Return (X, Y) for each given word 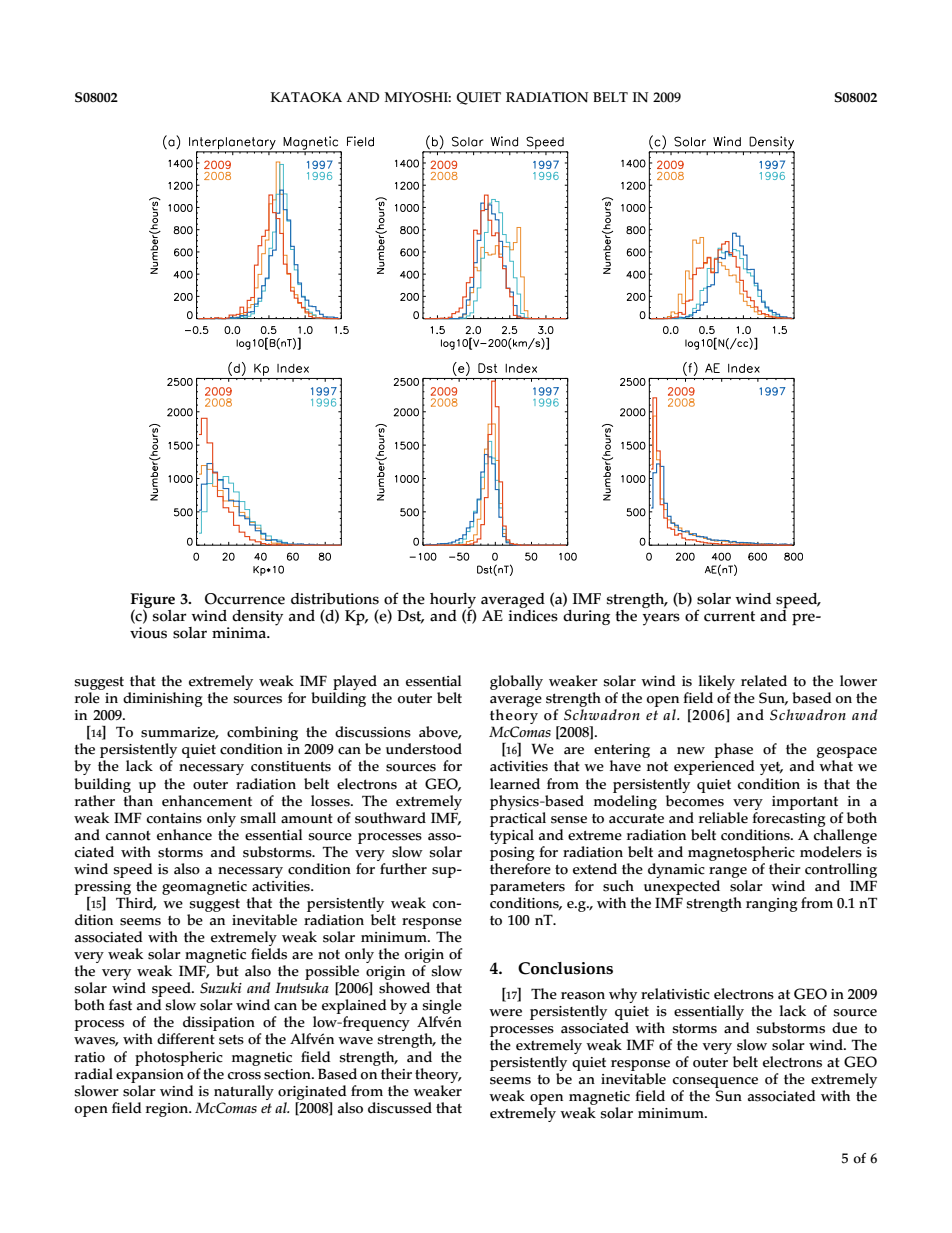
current (729, 616)
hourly (453, 602)
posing (512, 854)
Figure (153, 601)
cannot (128, 836)
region (168, 1110)
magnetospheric (741, 853)
